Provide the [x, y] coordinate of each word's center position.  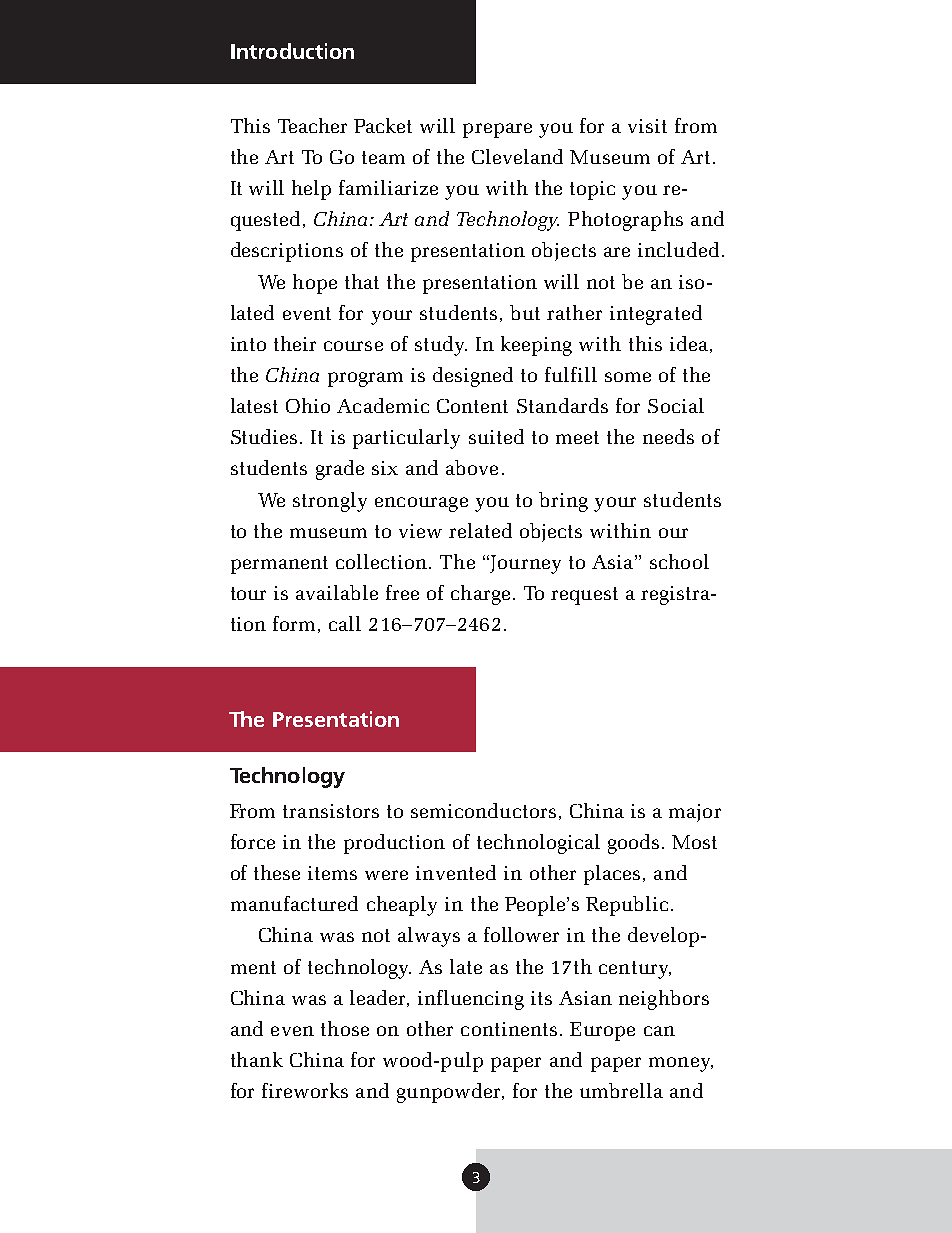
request [584, 596]
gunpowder [450, 1093]
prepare [497, 130]
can [659, 1031]
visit [647, 126]
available [337, 592]
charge [480, 595]
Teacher [312, 125]
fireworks [305, 1090]
